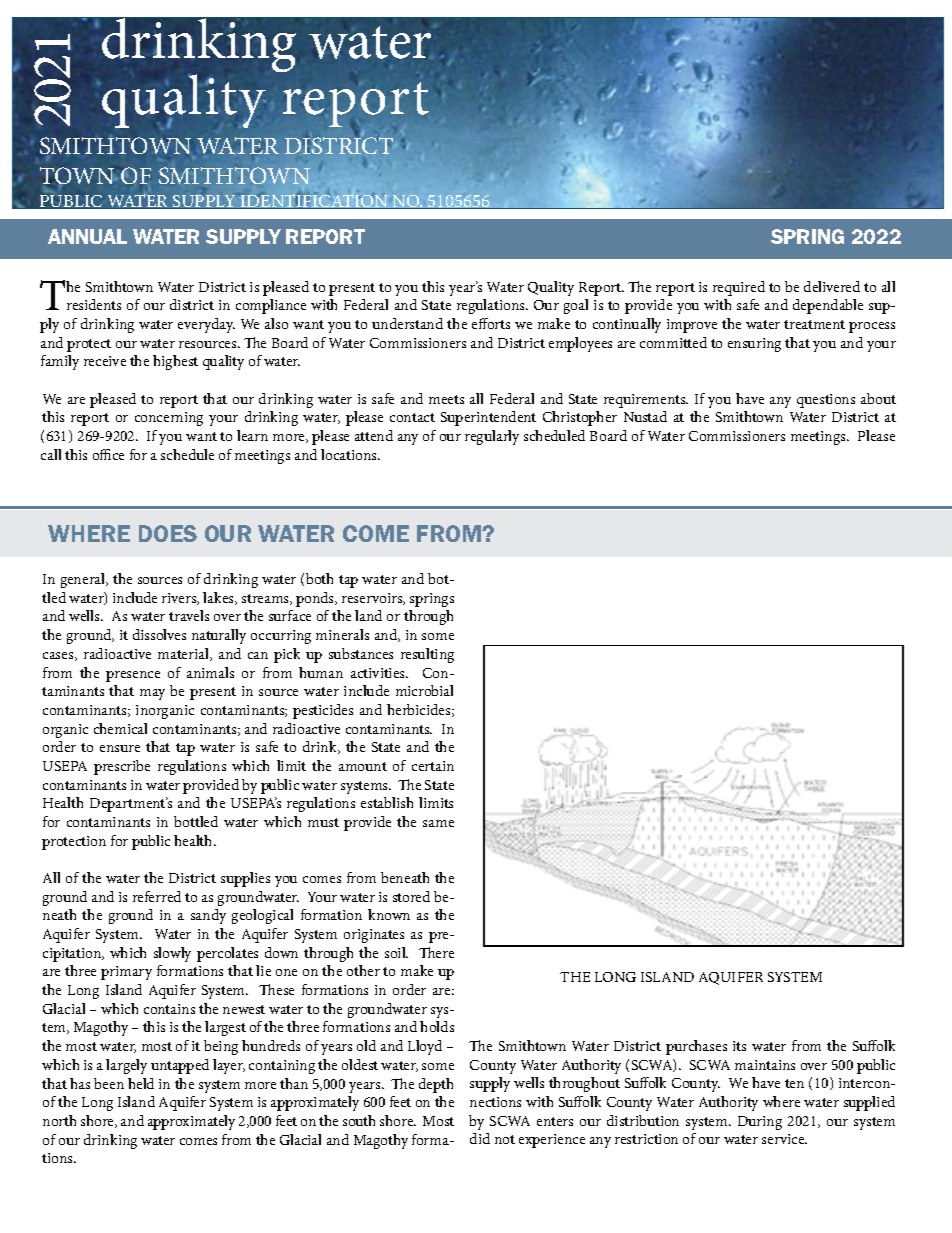 This image has height=1233, width=952. I want to click on ANNUAL, so click(87, 236).
